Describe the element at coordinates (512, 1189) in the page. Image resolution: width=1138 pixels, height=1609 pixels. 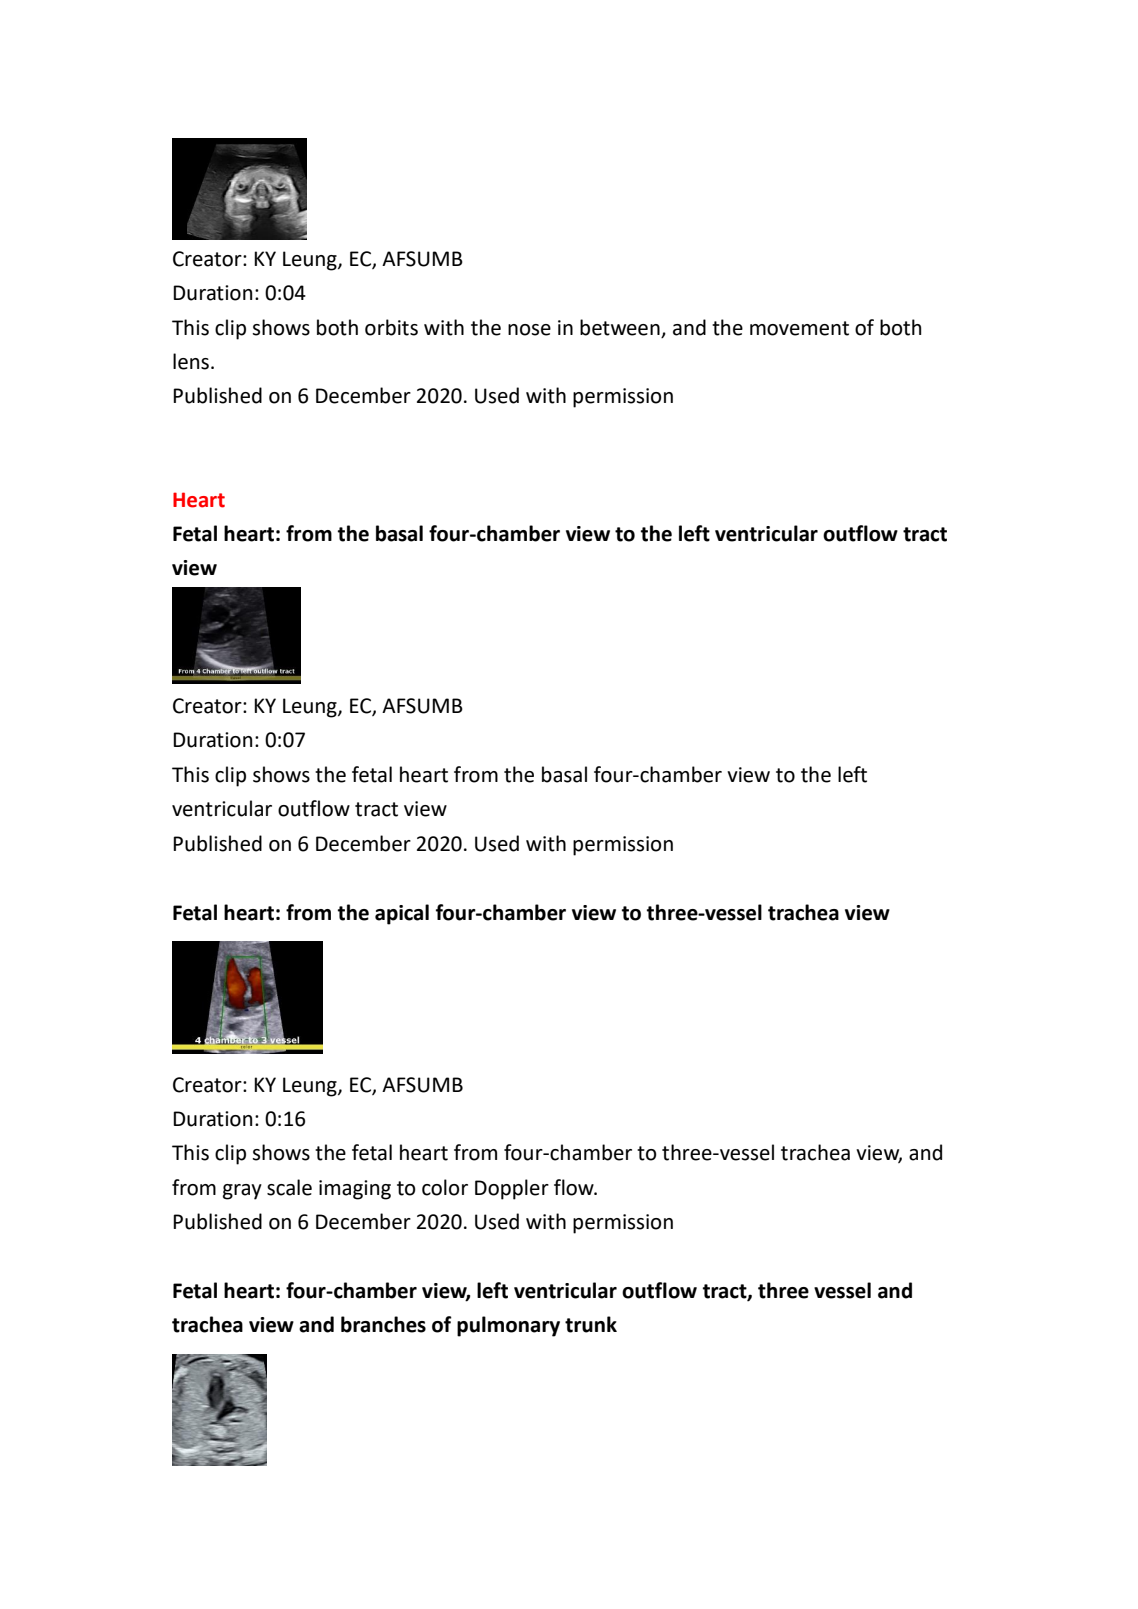
I see `Doppler` at that location.
